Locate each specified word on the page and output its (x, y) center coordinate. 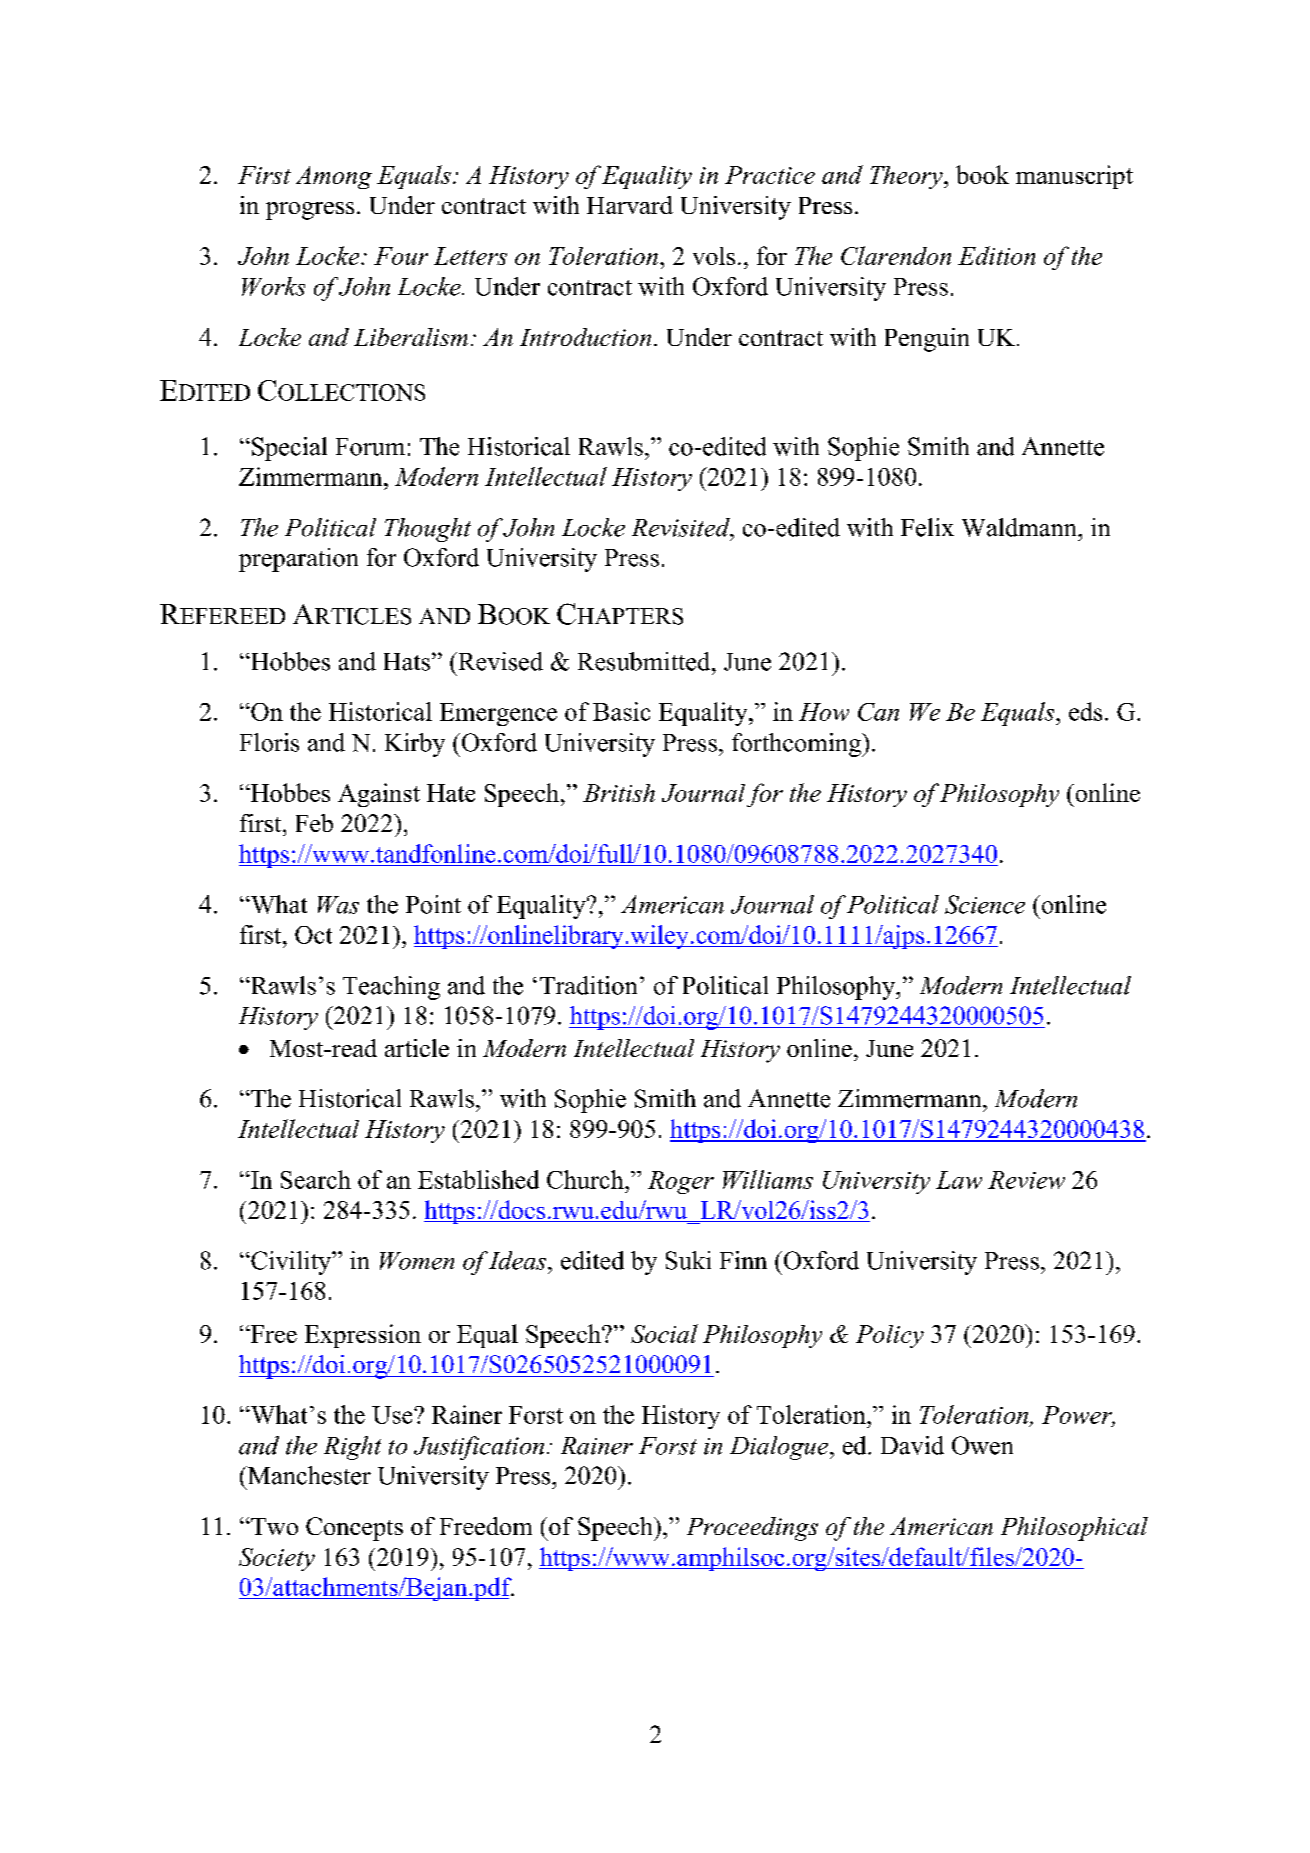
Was (338, 905)
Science (985, 904)
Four (401, 256)
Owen (982, 1445)
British (619, 793)
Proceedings (752, 1529)
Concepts (354, 1529)
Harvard (630, 205)
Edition (996, 255)
